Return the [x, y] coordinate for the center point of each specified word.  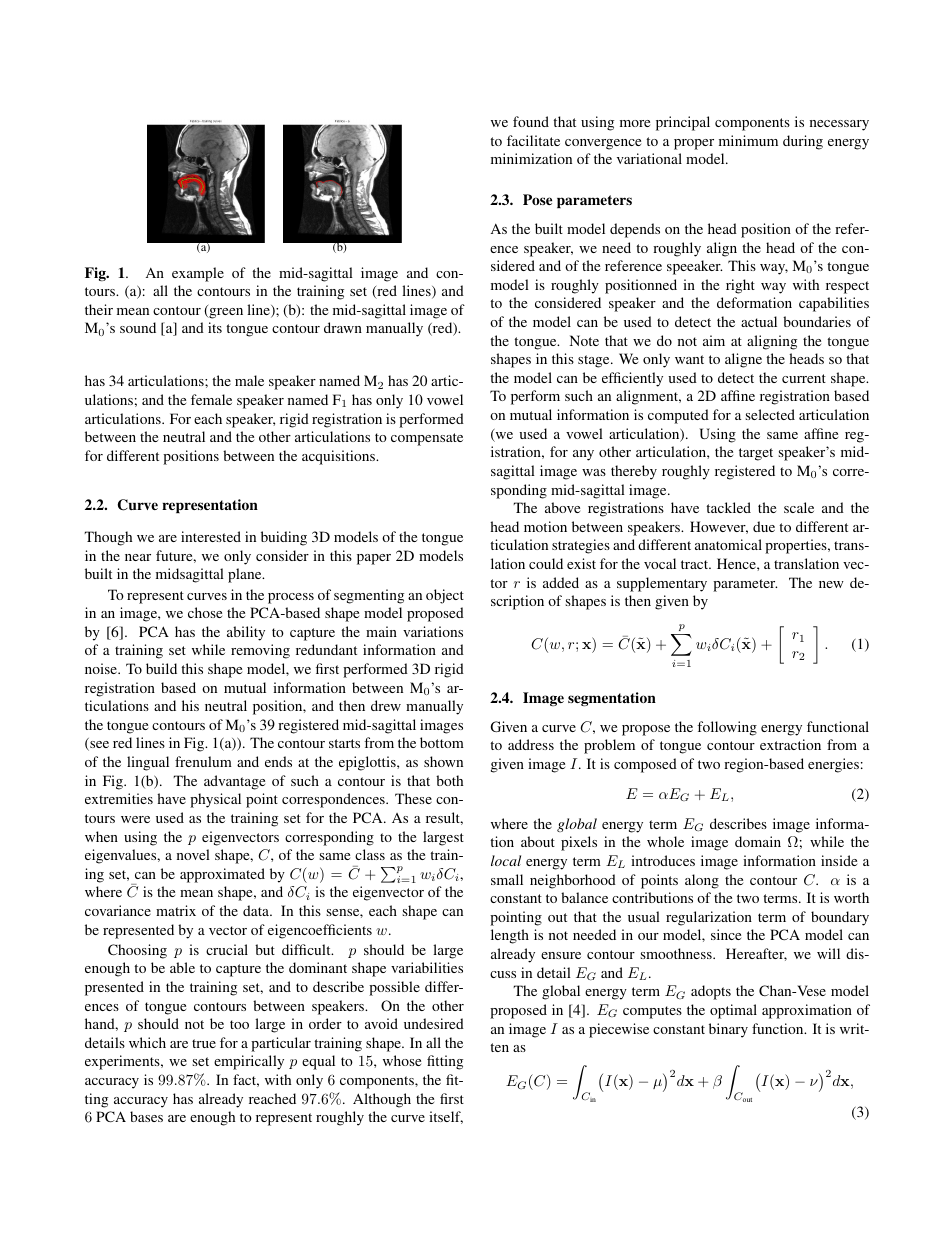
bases [146, 1116]
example [198, 274]
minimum [748, 140]
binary [728, 1030]
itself [446, 1117]
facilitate [533, 140]
